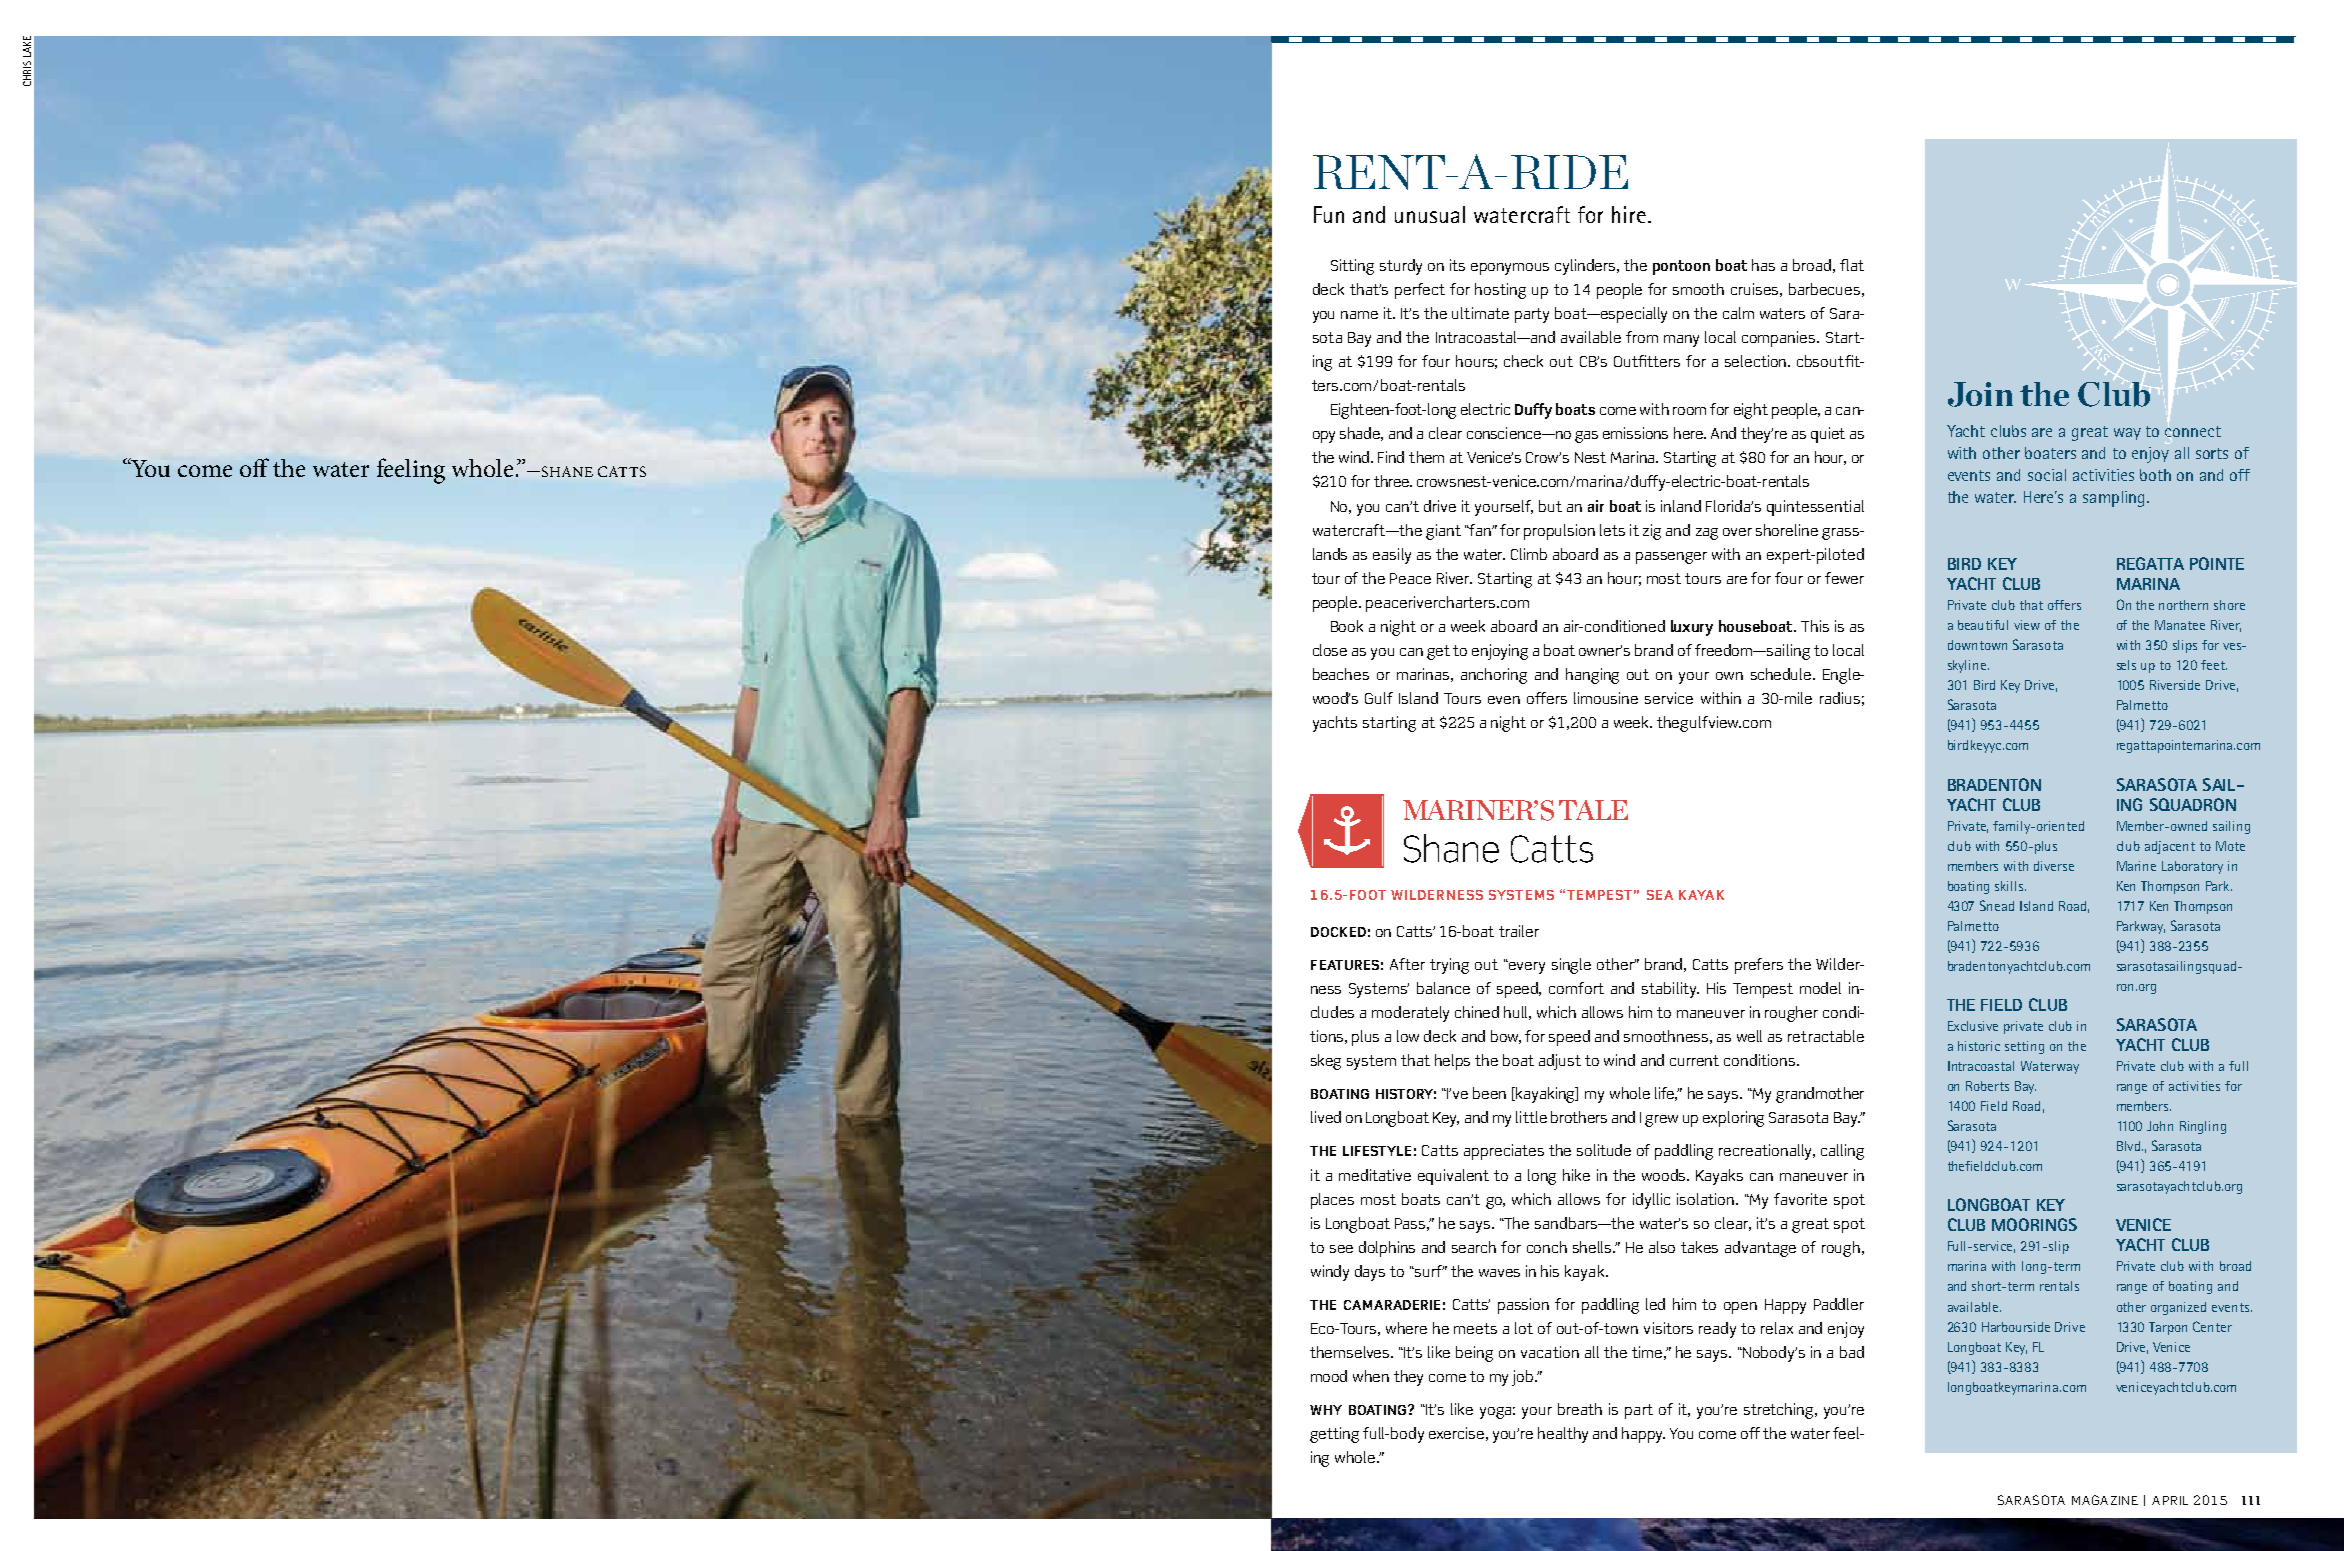  What do you see at coordinates (2168, 1328) in the image?
I see `Tarpon` at bounding box center [2168, 1328].
